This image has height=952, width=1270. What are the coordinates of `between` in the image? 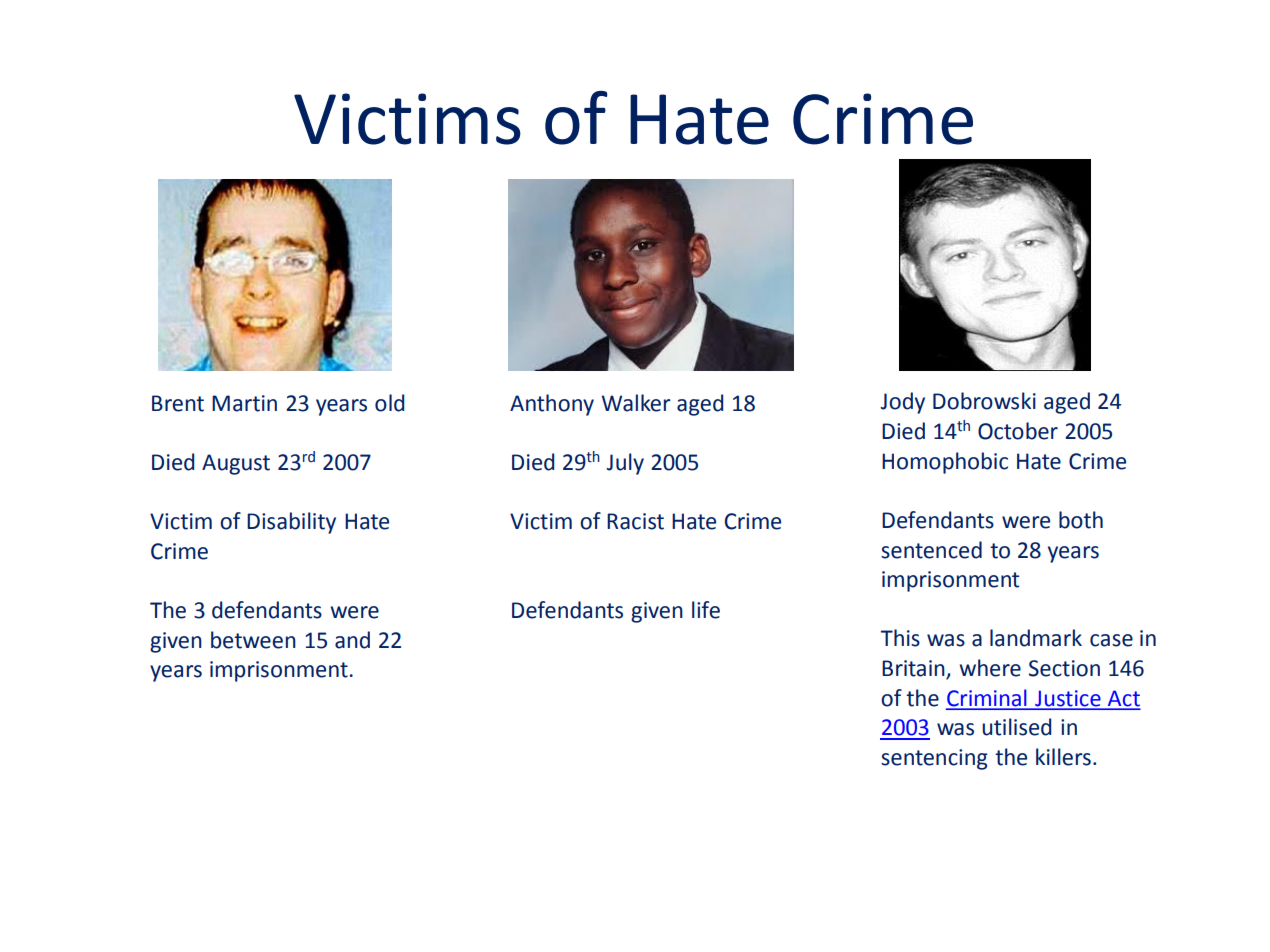 It's located at (253, 640).
